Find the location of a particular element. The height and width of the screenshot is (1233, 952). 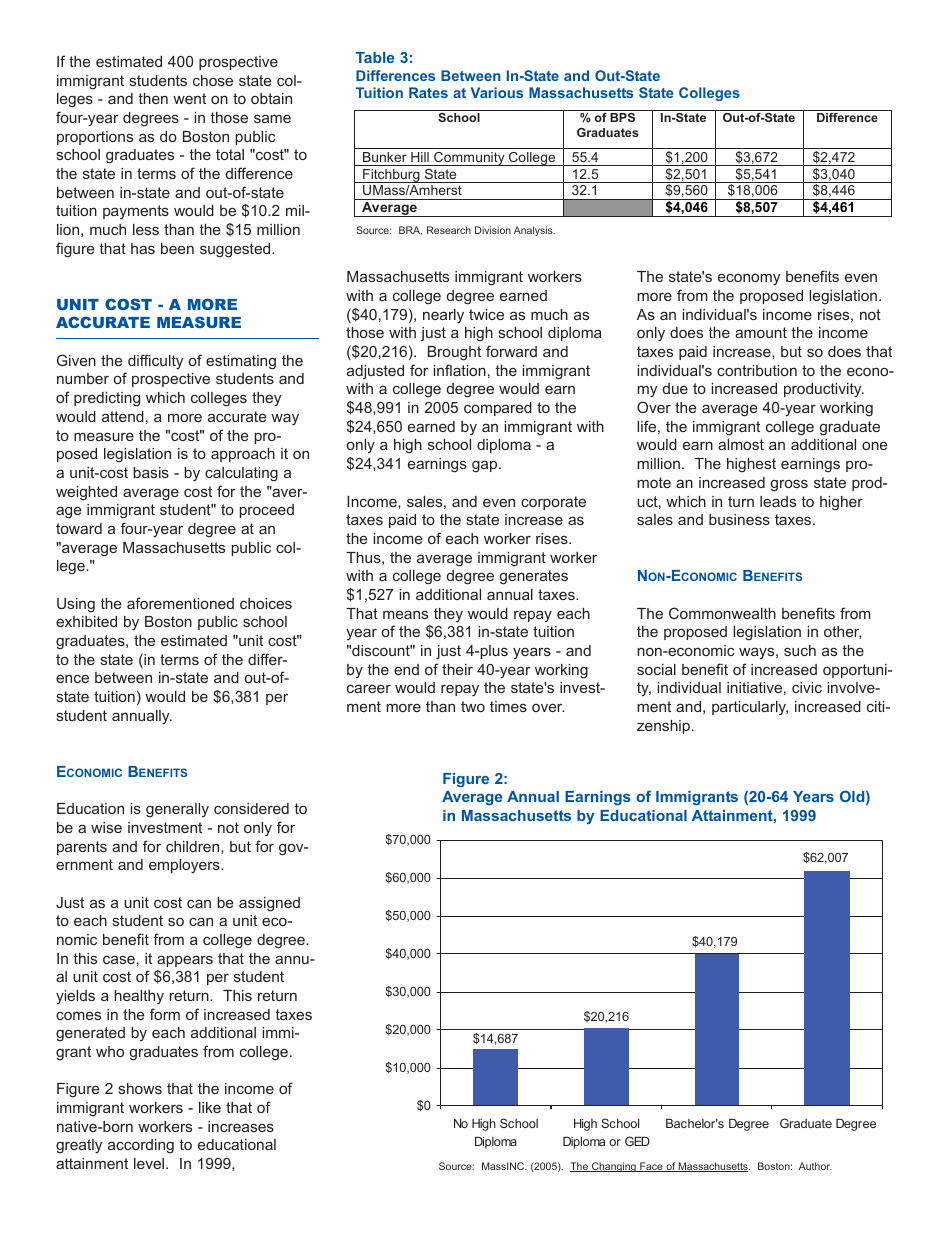

generally is located at coordinates (177, 810).
